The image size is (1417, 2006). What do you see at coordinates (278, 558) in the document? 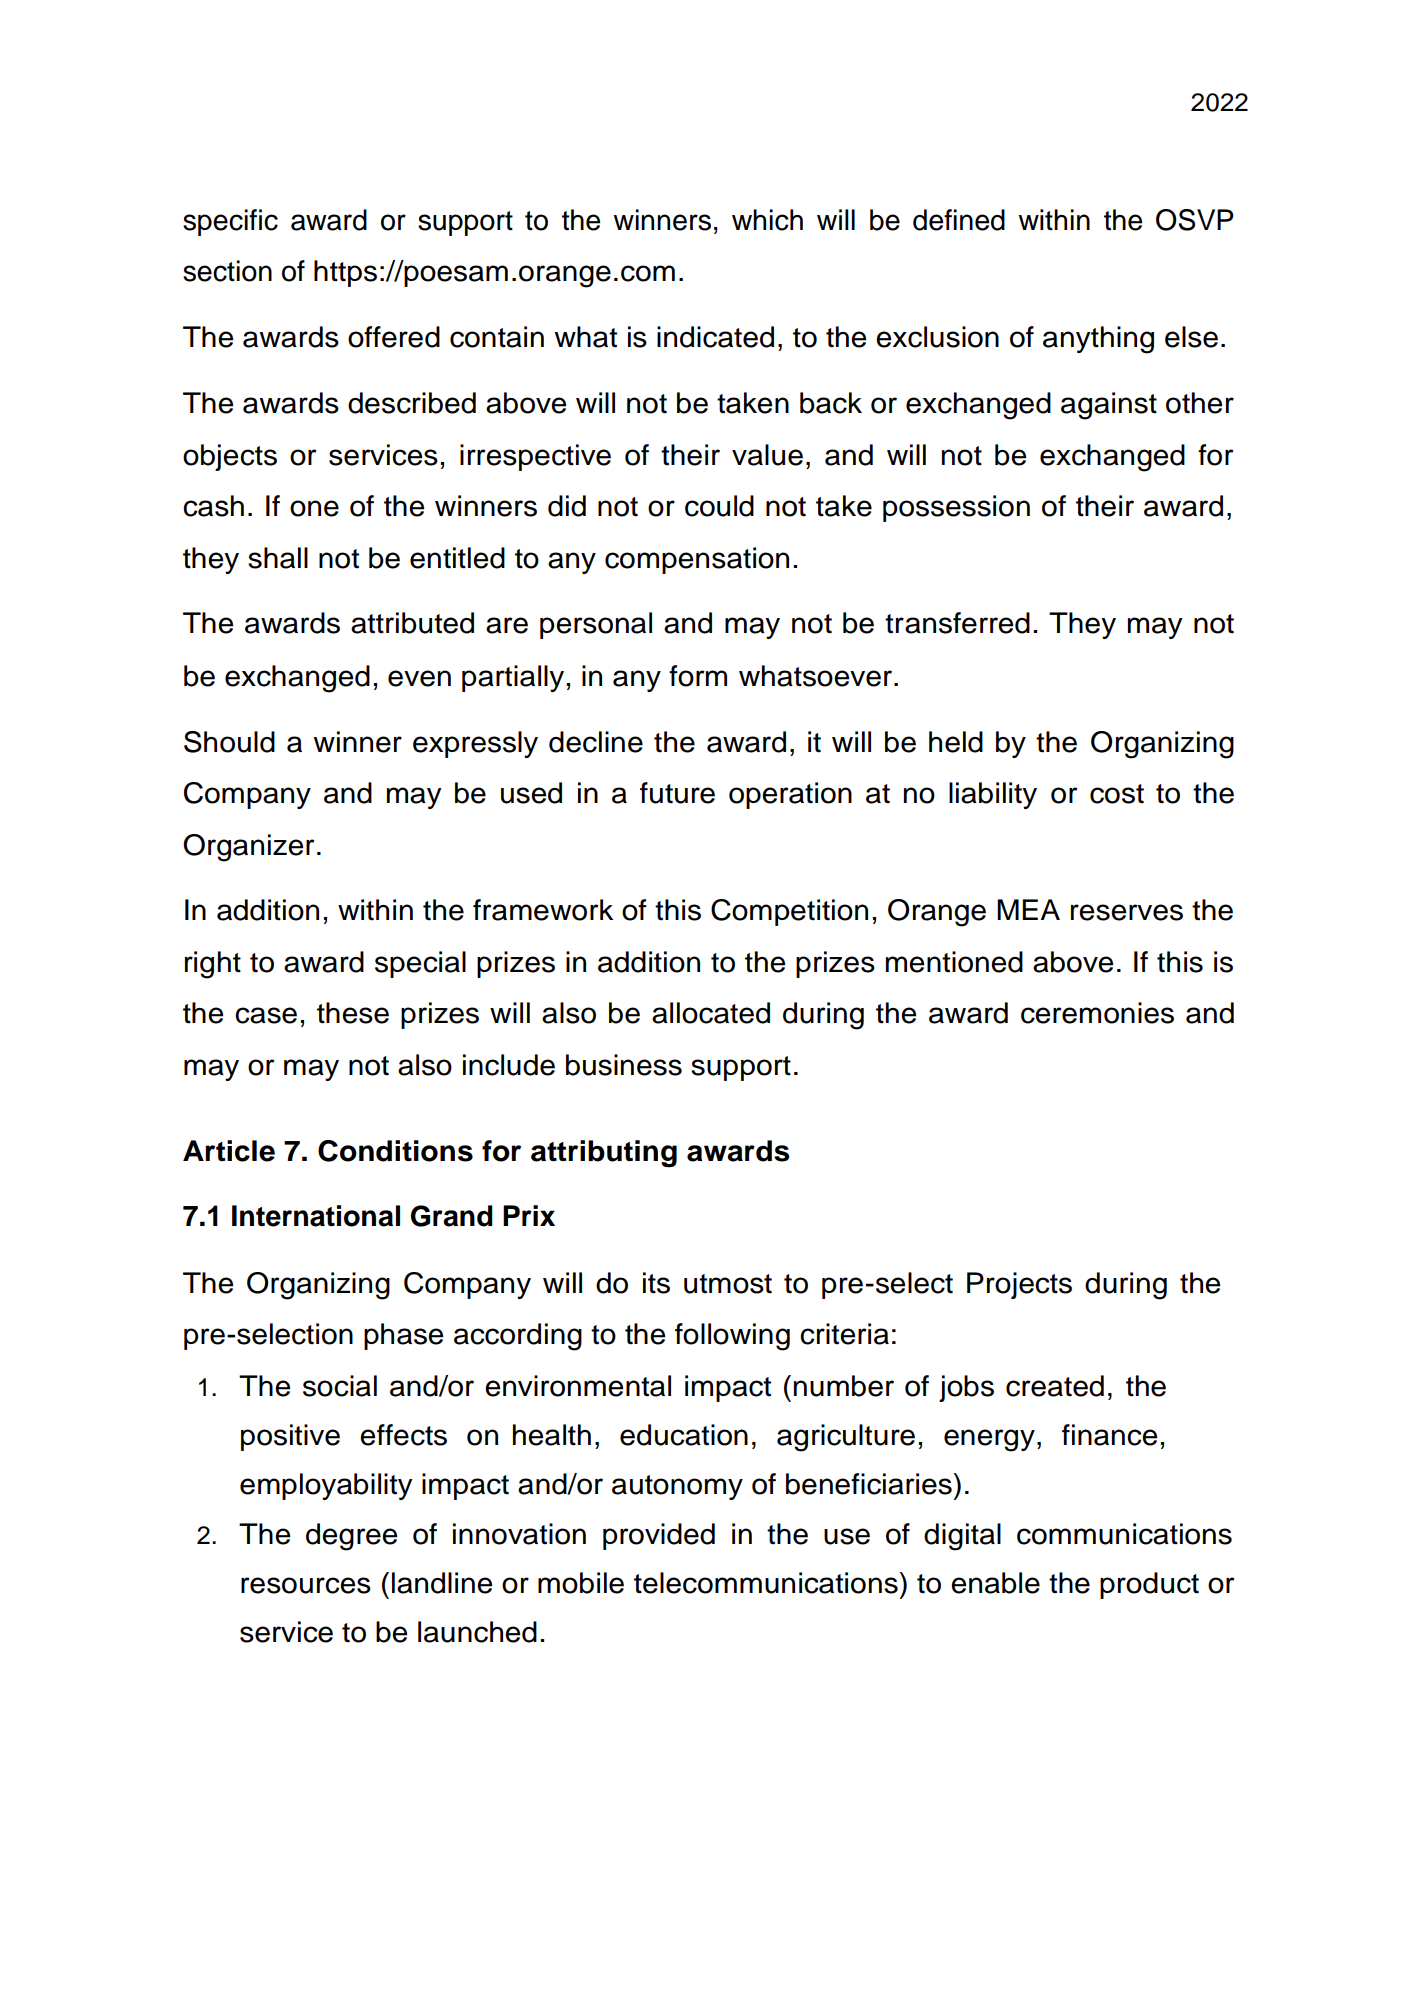
I see `shall` at bounding box center [278, 558].
